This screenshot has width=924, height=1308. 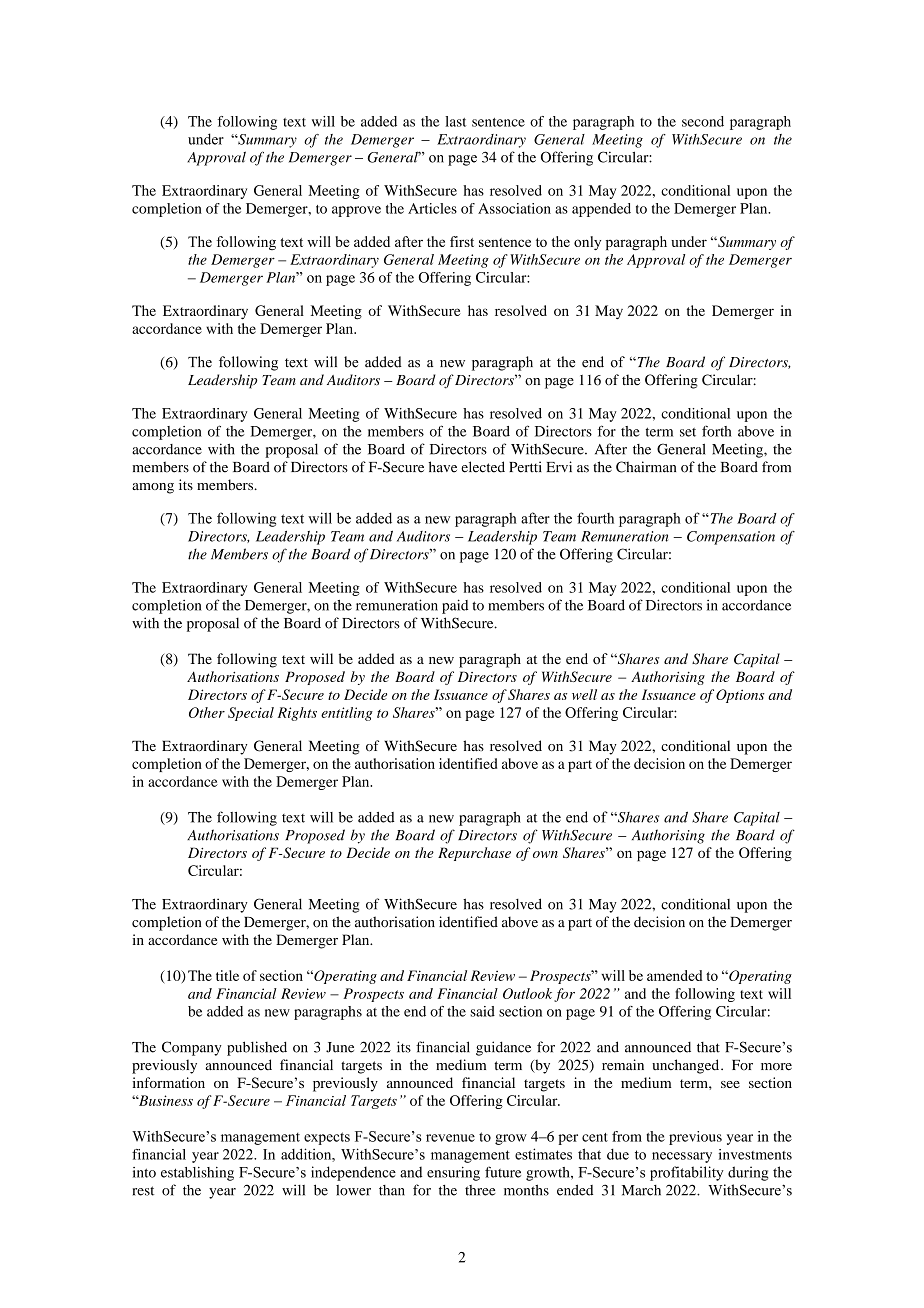 I want to click on last, so click(x=455, y=121).
